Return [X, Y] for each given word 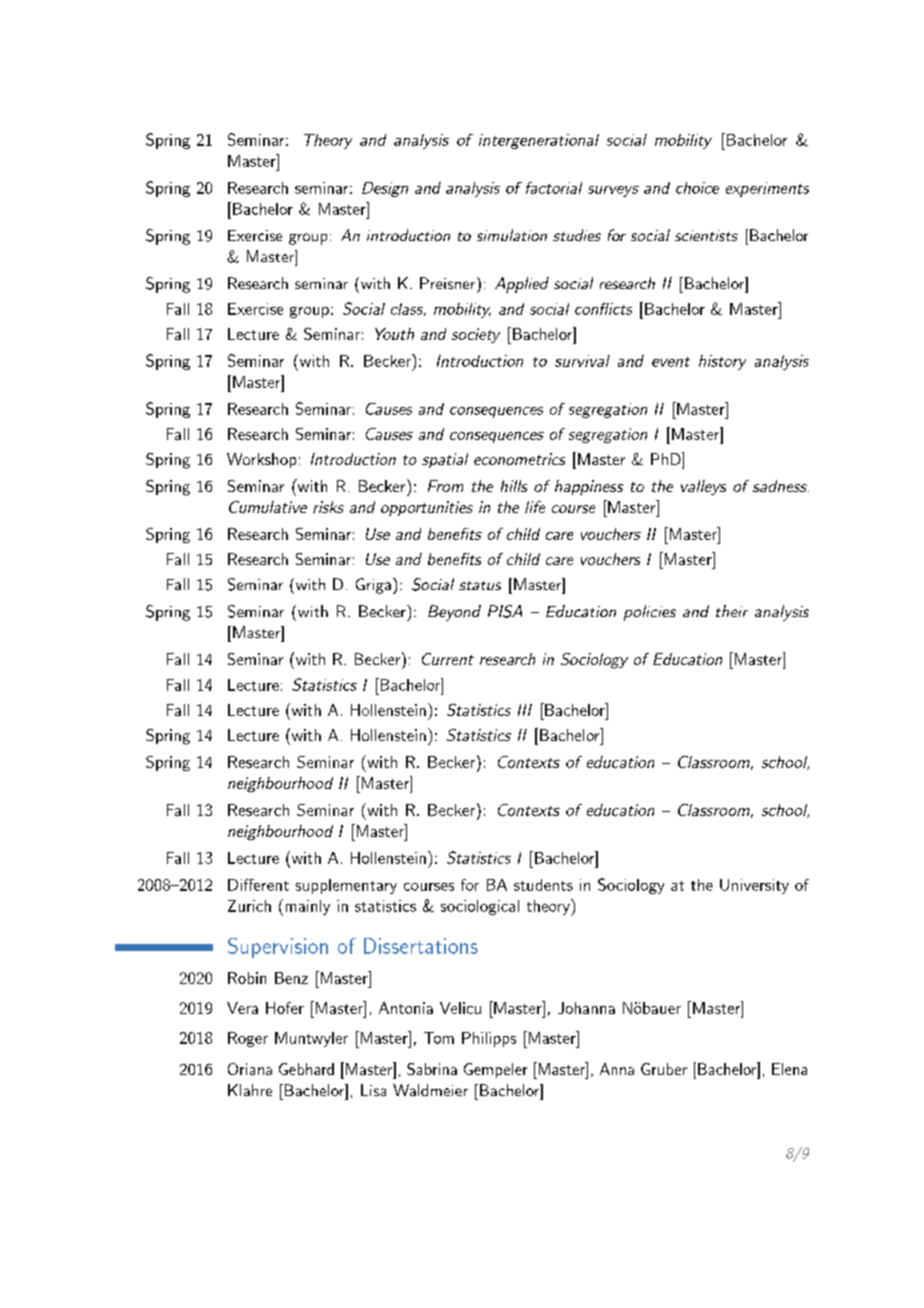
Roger [248, 1039]
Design [385, 189]
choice [697, 188]
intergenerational [539, 141]
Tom [439, 1038]
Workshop [261, 460]
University [754, 886]
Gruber [664, 1069]
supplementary [346, 886]
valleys [703, 487]
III [525, 710]
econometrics [519, 459]
